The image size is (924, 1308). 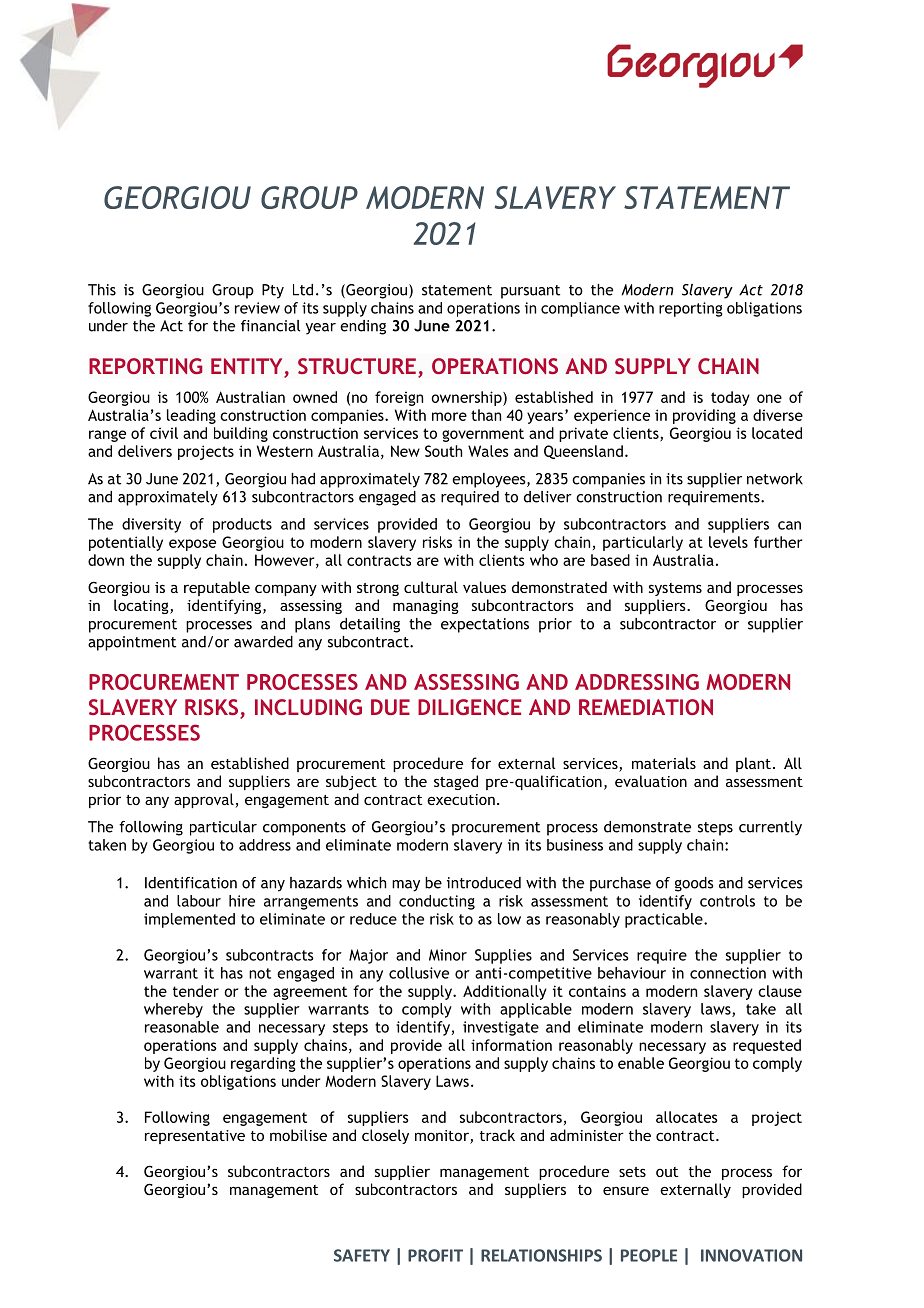 I want to click on managing, so click(x=426, y=607).
